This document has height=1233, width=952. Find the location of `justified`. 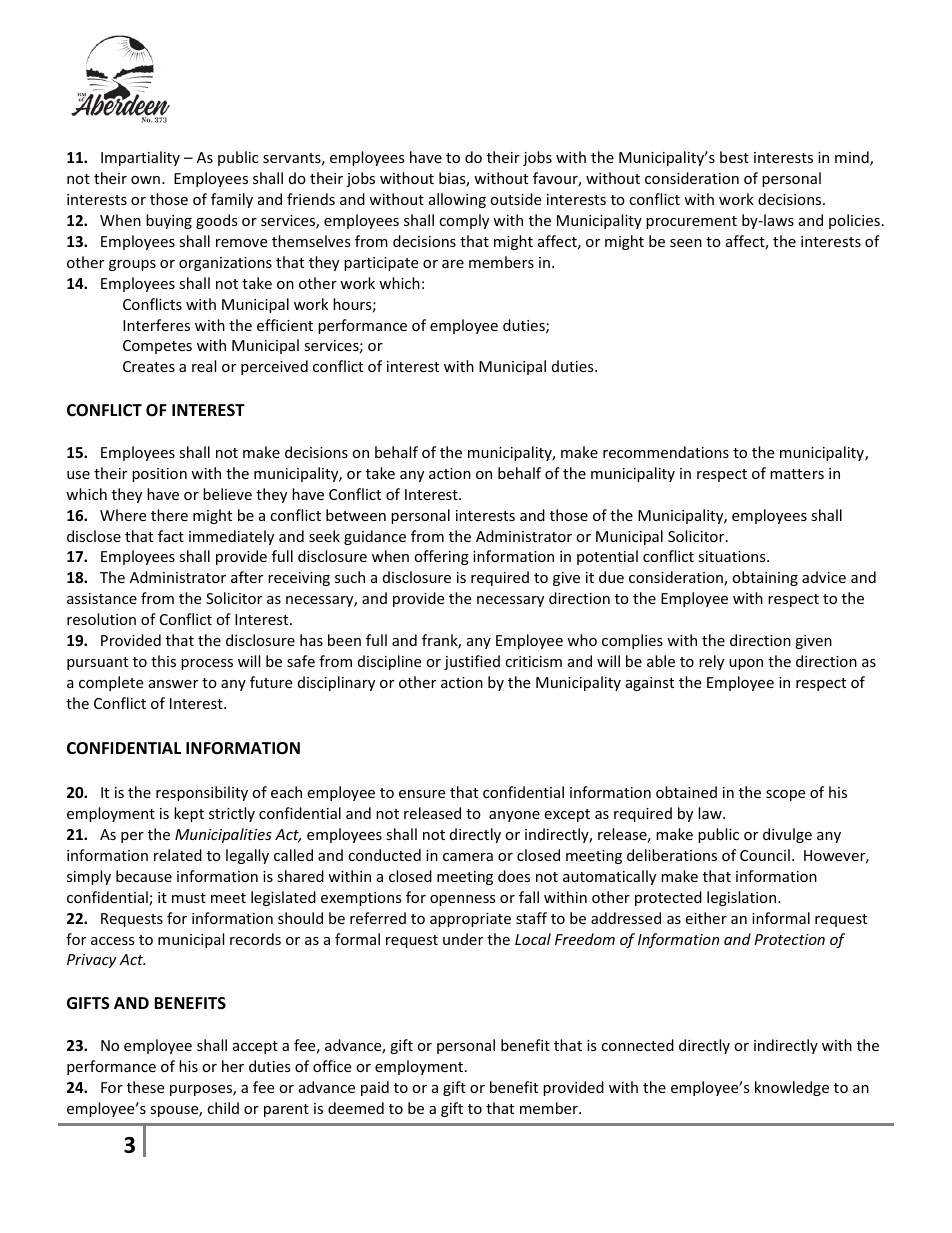

justified is located at coordinates (472, 662).
